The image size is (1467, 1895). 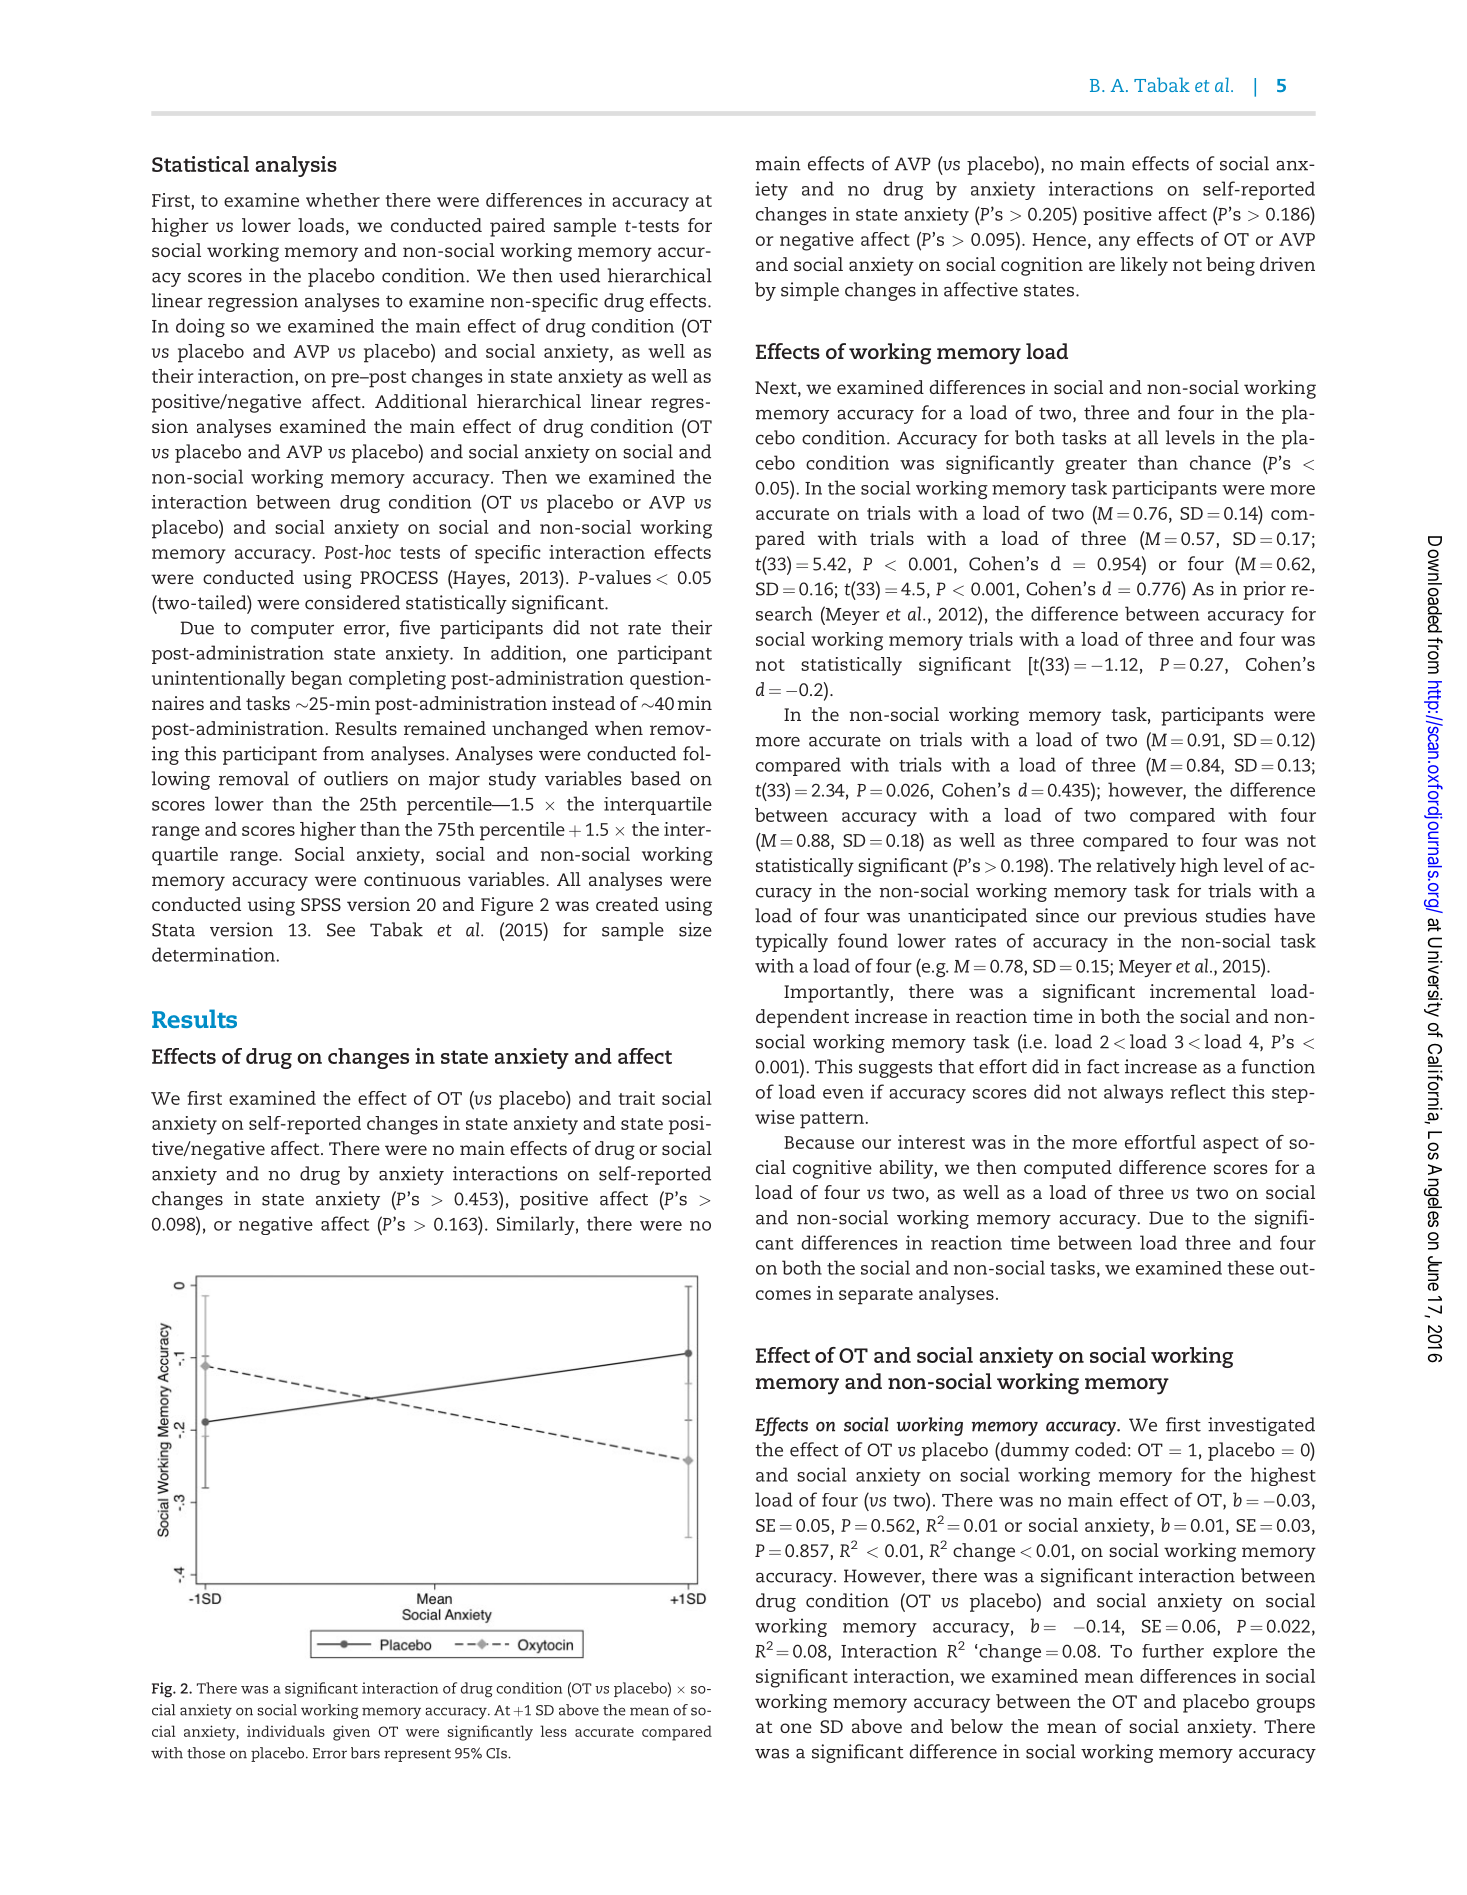 What do you see at coordinates (810, 291) in the image?
I see `simple` at bounding box center [810, 291].
